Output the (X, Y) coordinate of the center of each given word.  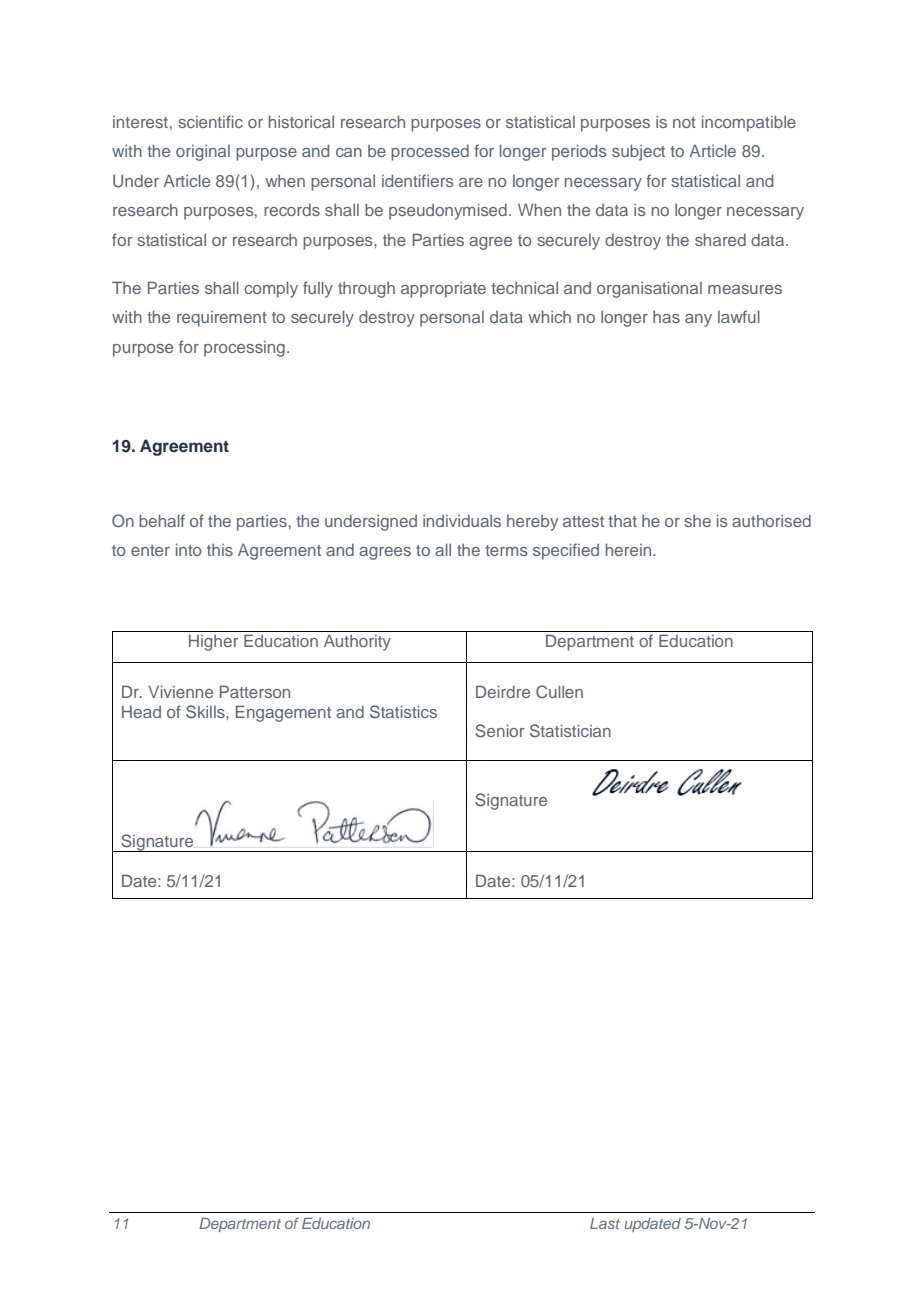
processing (244, 349)
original (203, 153)
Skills (206, 712)
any (698, 320)
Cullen (559, 692)
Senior (499, 731)
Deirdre (503, 691)
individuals (462, 521)
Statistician (570, 731)
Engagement (283, 713)
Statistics (403, 712)
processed (430, 153)
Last (605, 1223)
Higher (213, 643)
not (684, 122)
